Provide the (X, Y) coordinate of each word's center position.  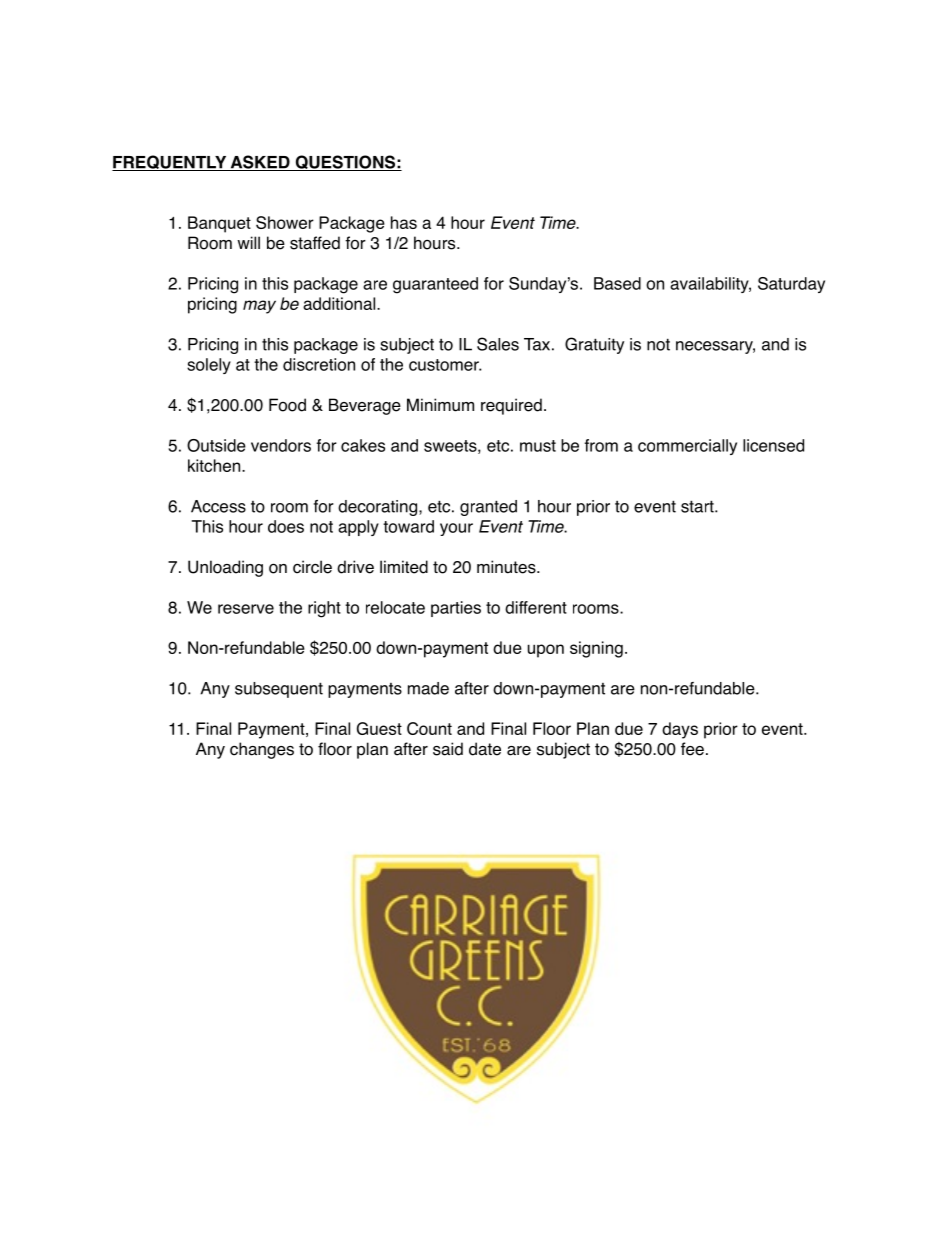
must (538, 446)
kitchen (215, 465)
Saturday (791, 285)
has (404, 222)
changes (262, 750)
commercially (687, 447)
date (485, 749)
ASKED (260, 163)
